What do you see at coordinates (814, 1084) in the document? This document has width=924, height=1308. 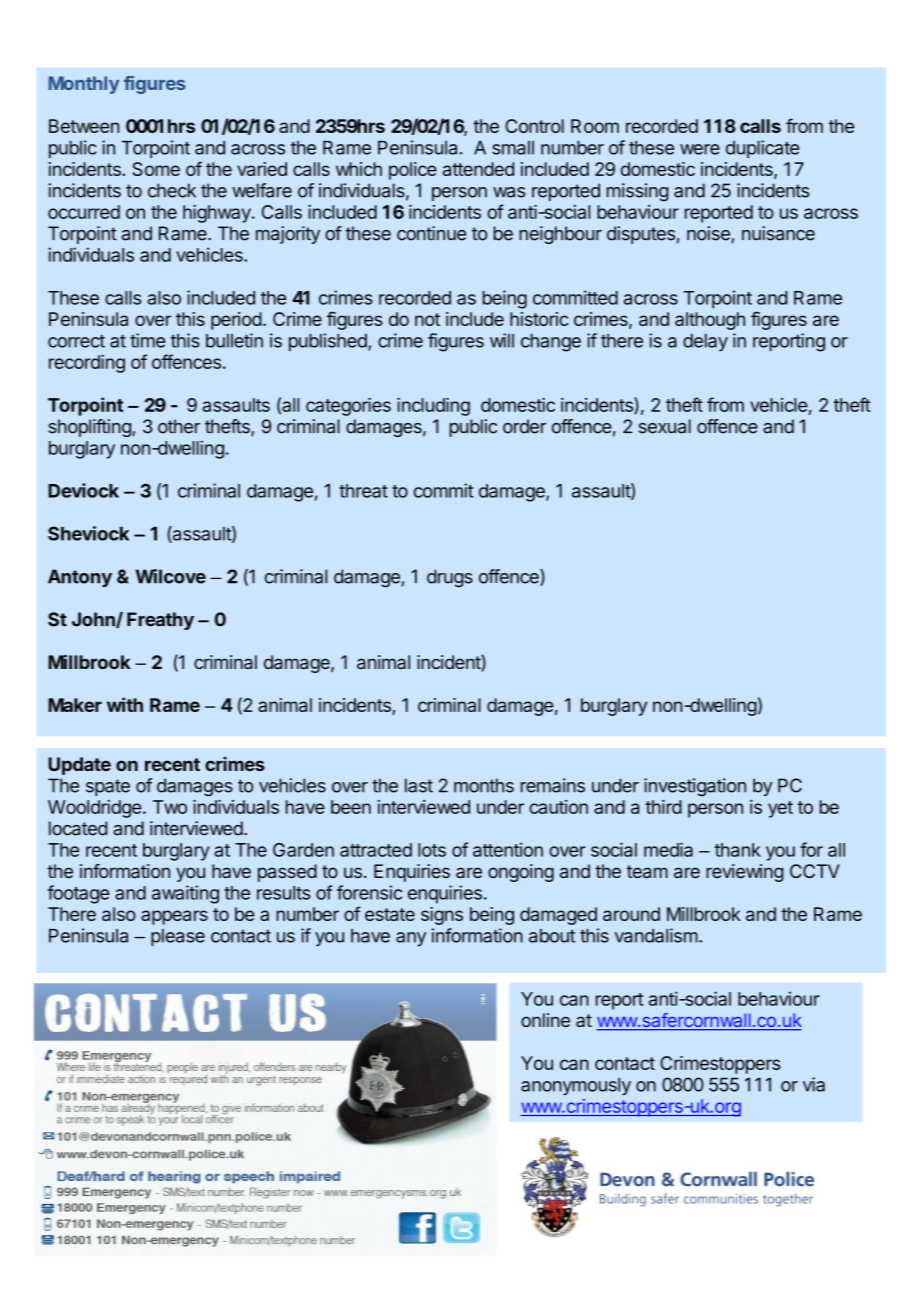 I see `via` at bounding box center [814, 1084].
